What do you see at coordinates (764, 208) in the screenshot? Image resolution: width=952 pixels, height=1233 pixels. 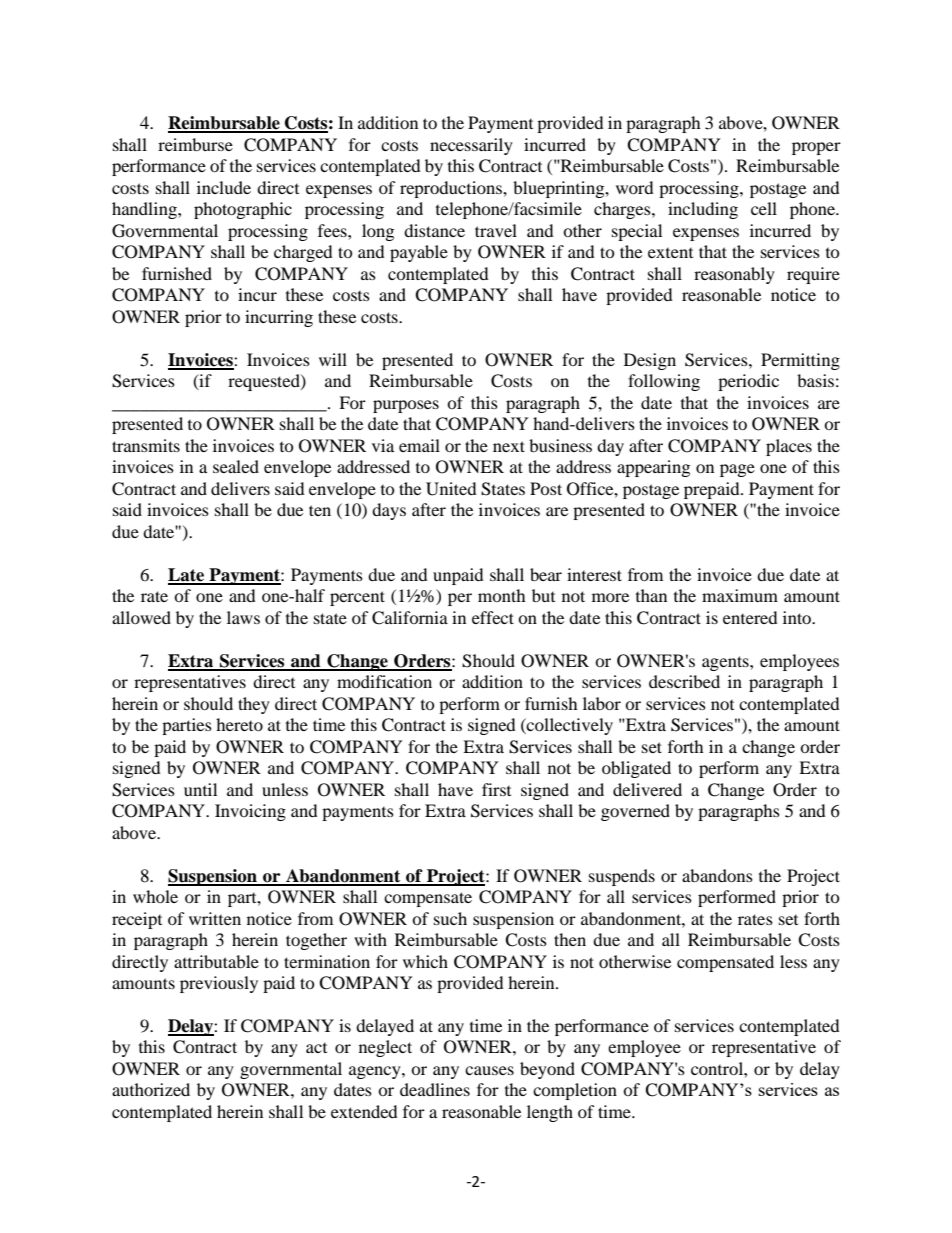 I see `cell` at bounding box center [764, 208].
